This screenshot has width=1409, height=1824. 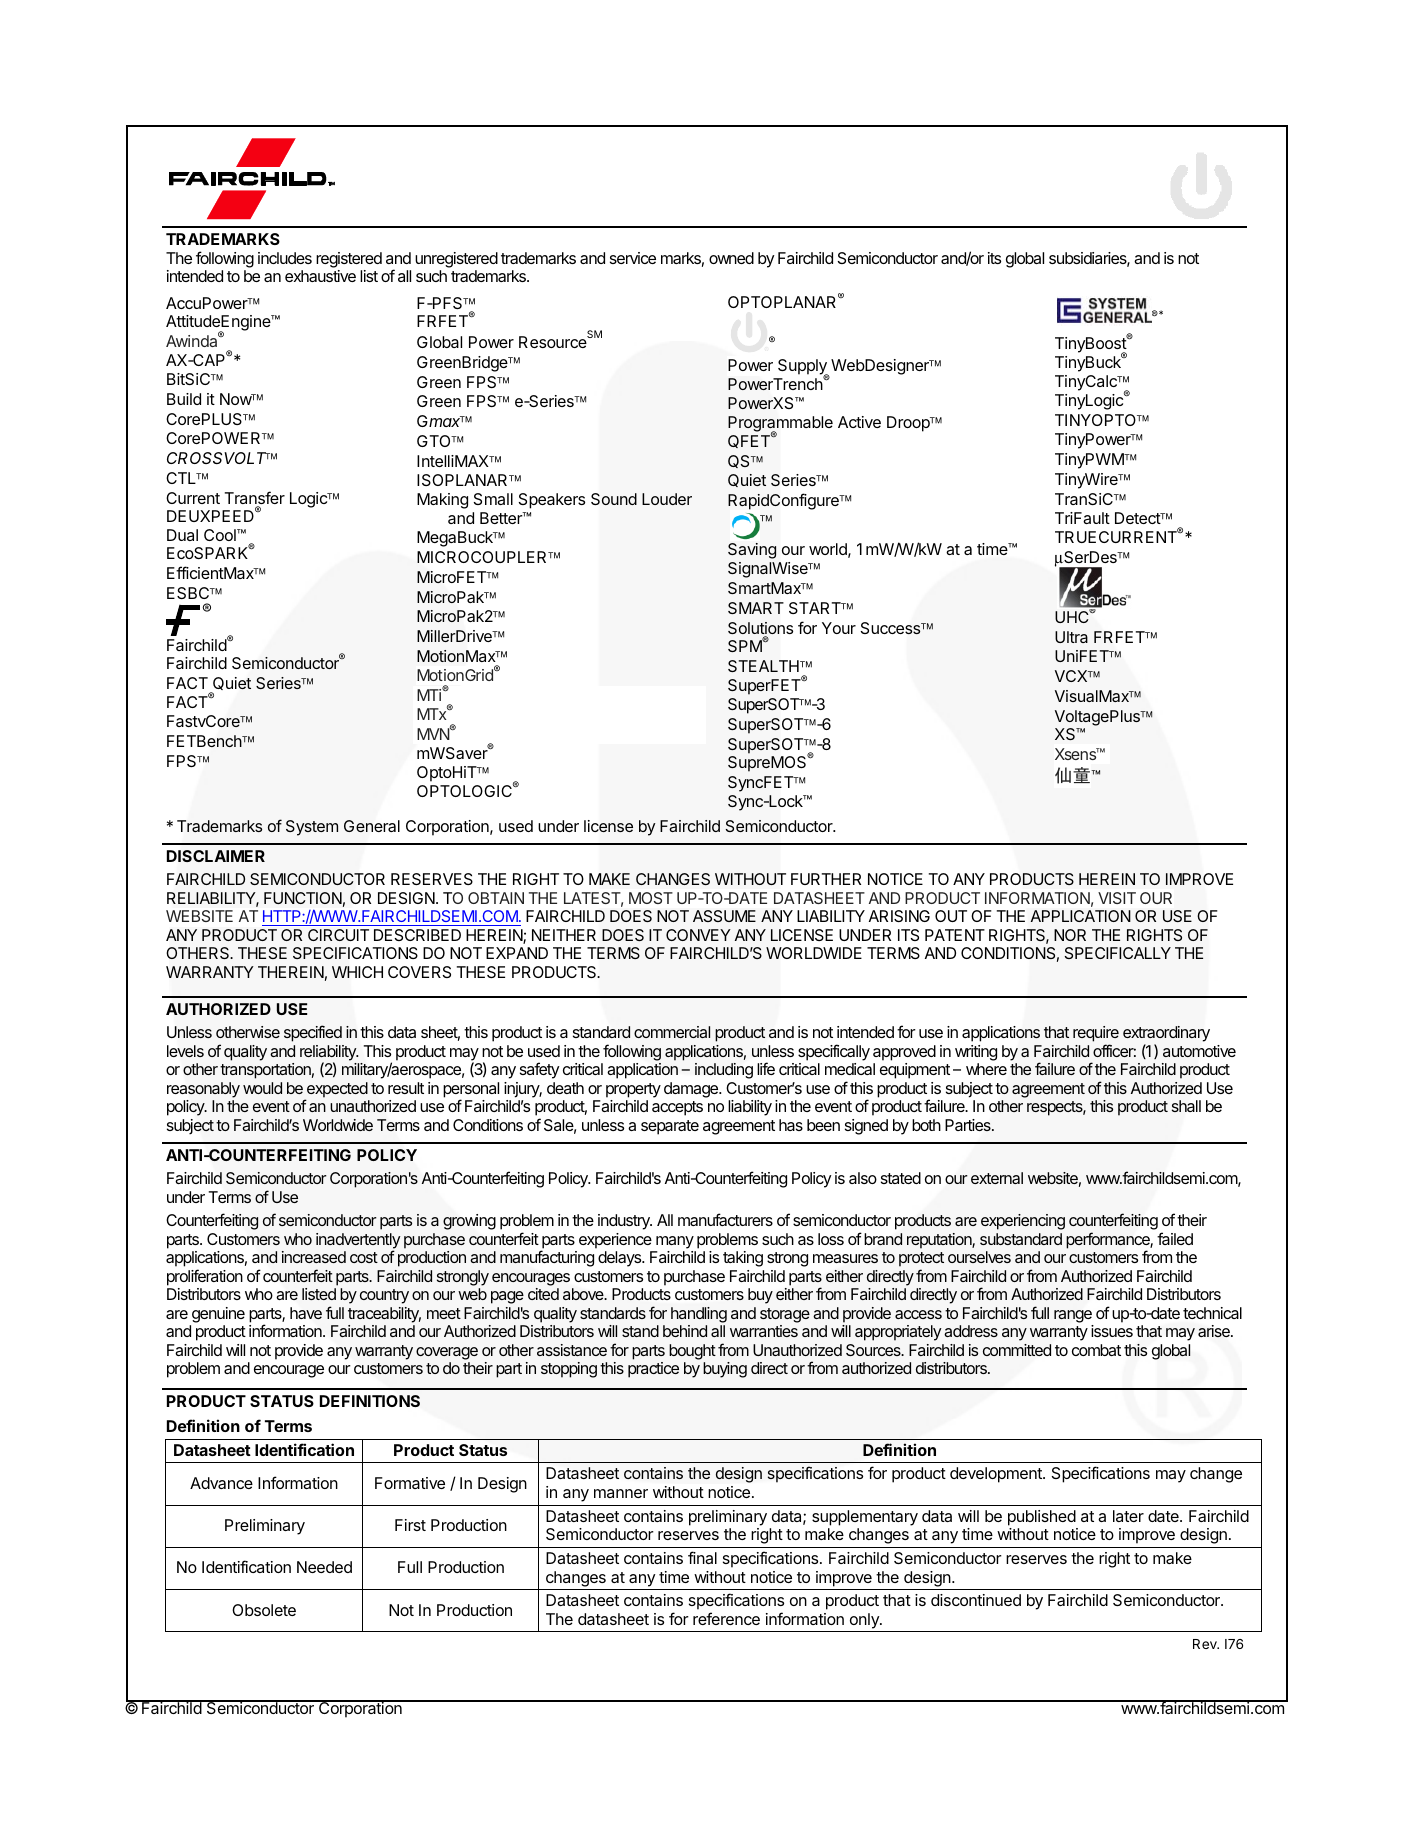 I want to click on owned, so click(x=731, y=258).
